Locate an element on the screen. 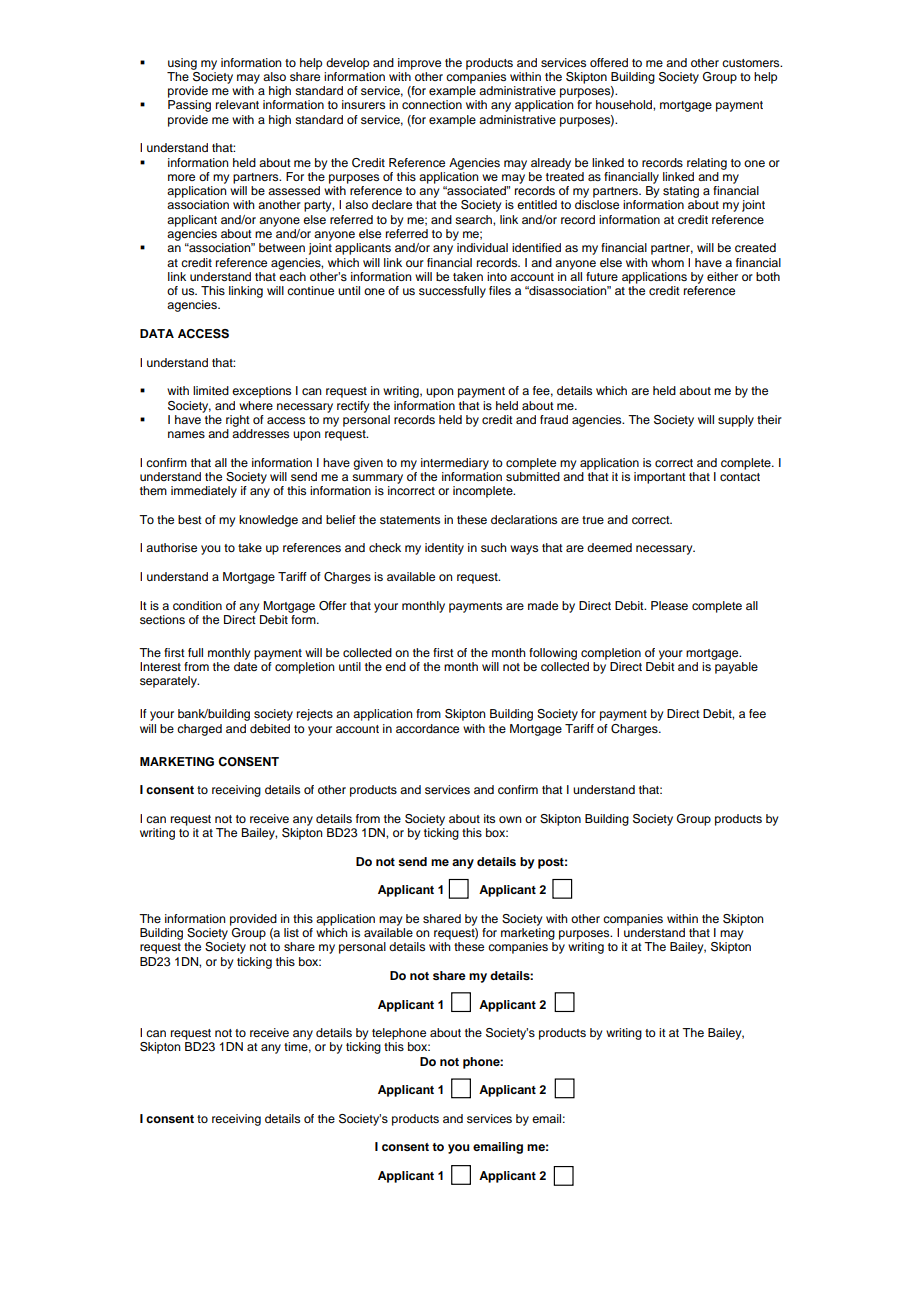 This screenshot has width=924, height=1308. immediately is located at coordinates (204, 492).
